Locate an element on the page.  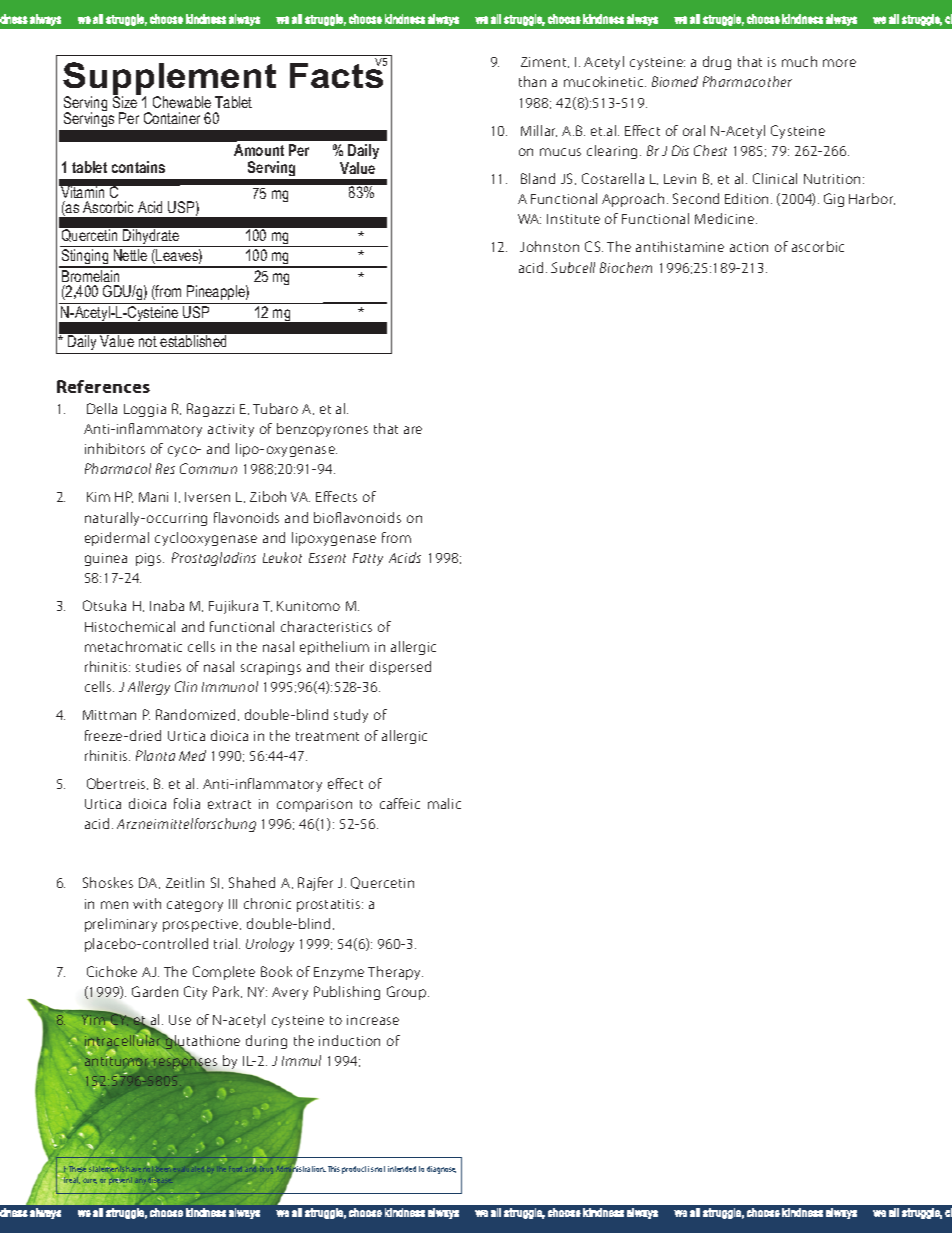
much is located at coordinates (799, 61).
